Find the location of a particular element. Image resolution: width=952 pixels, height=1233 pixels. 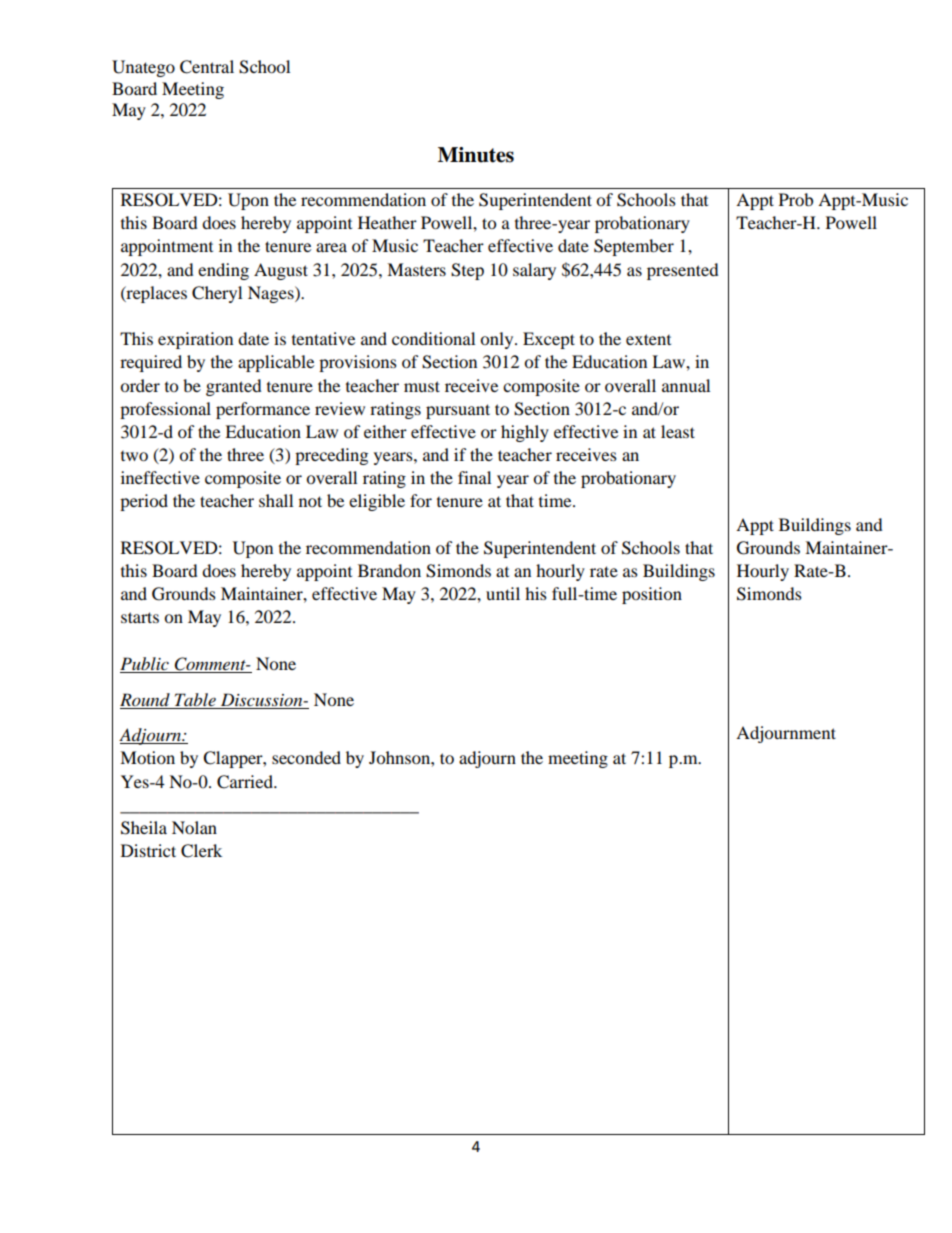

September is located at coordinates (634, 247).
